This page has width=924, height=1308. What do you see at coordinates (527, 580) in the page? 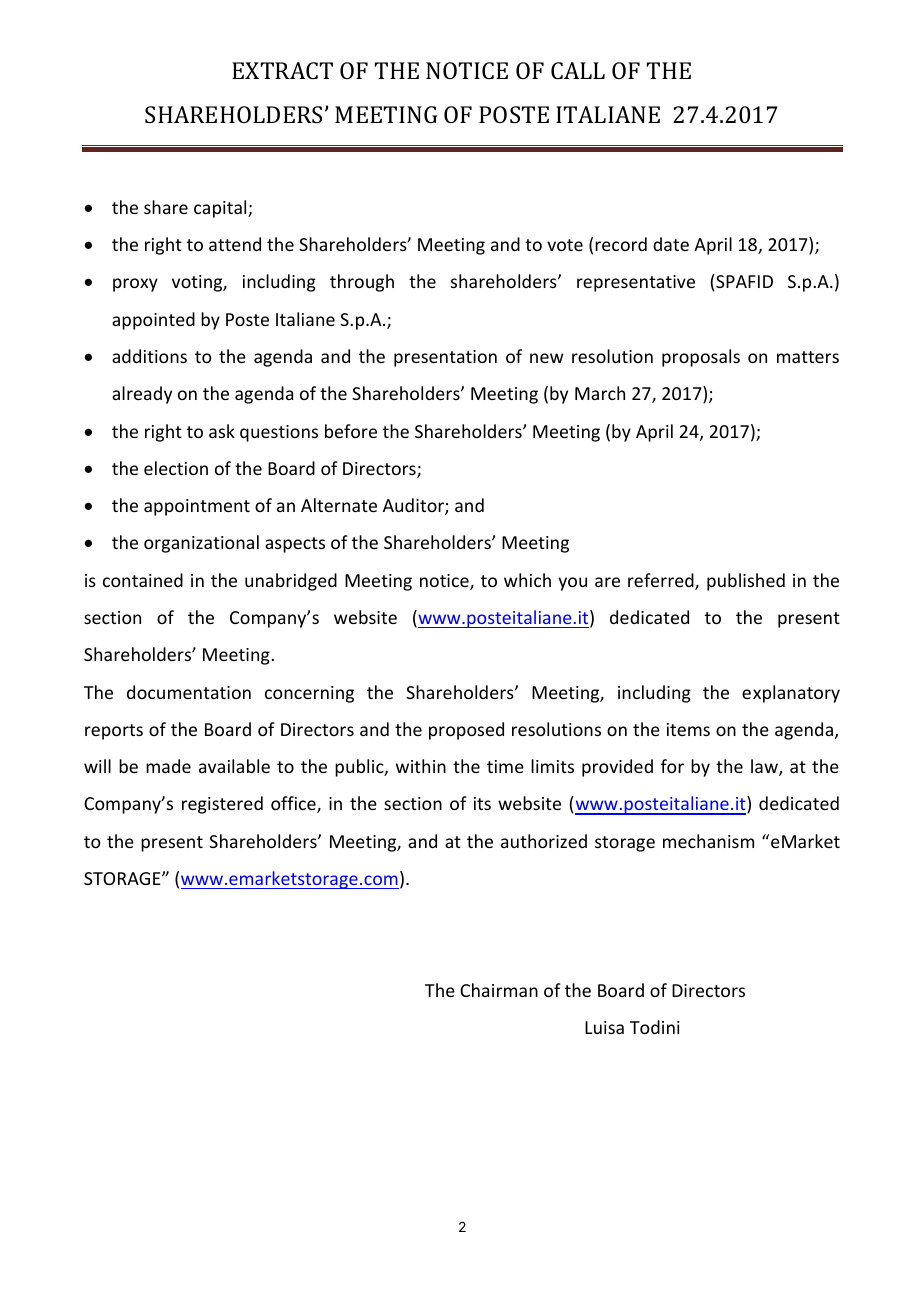
I see `which` at bounding box center [527, 580].
